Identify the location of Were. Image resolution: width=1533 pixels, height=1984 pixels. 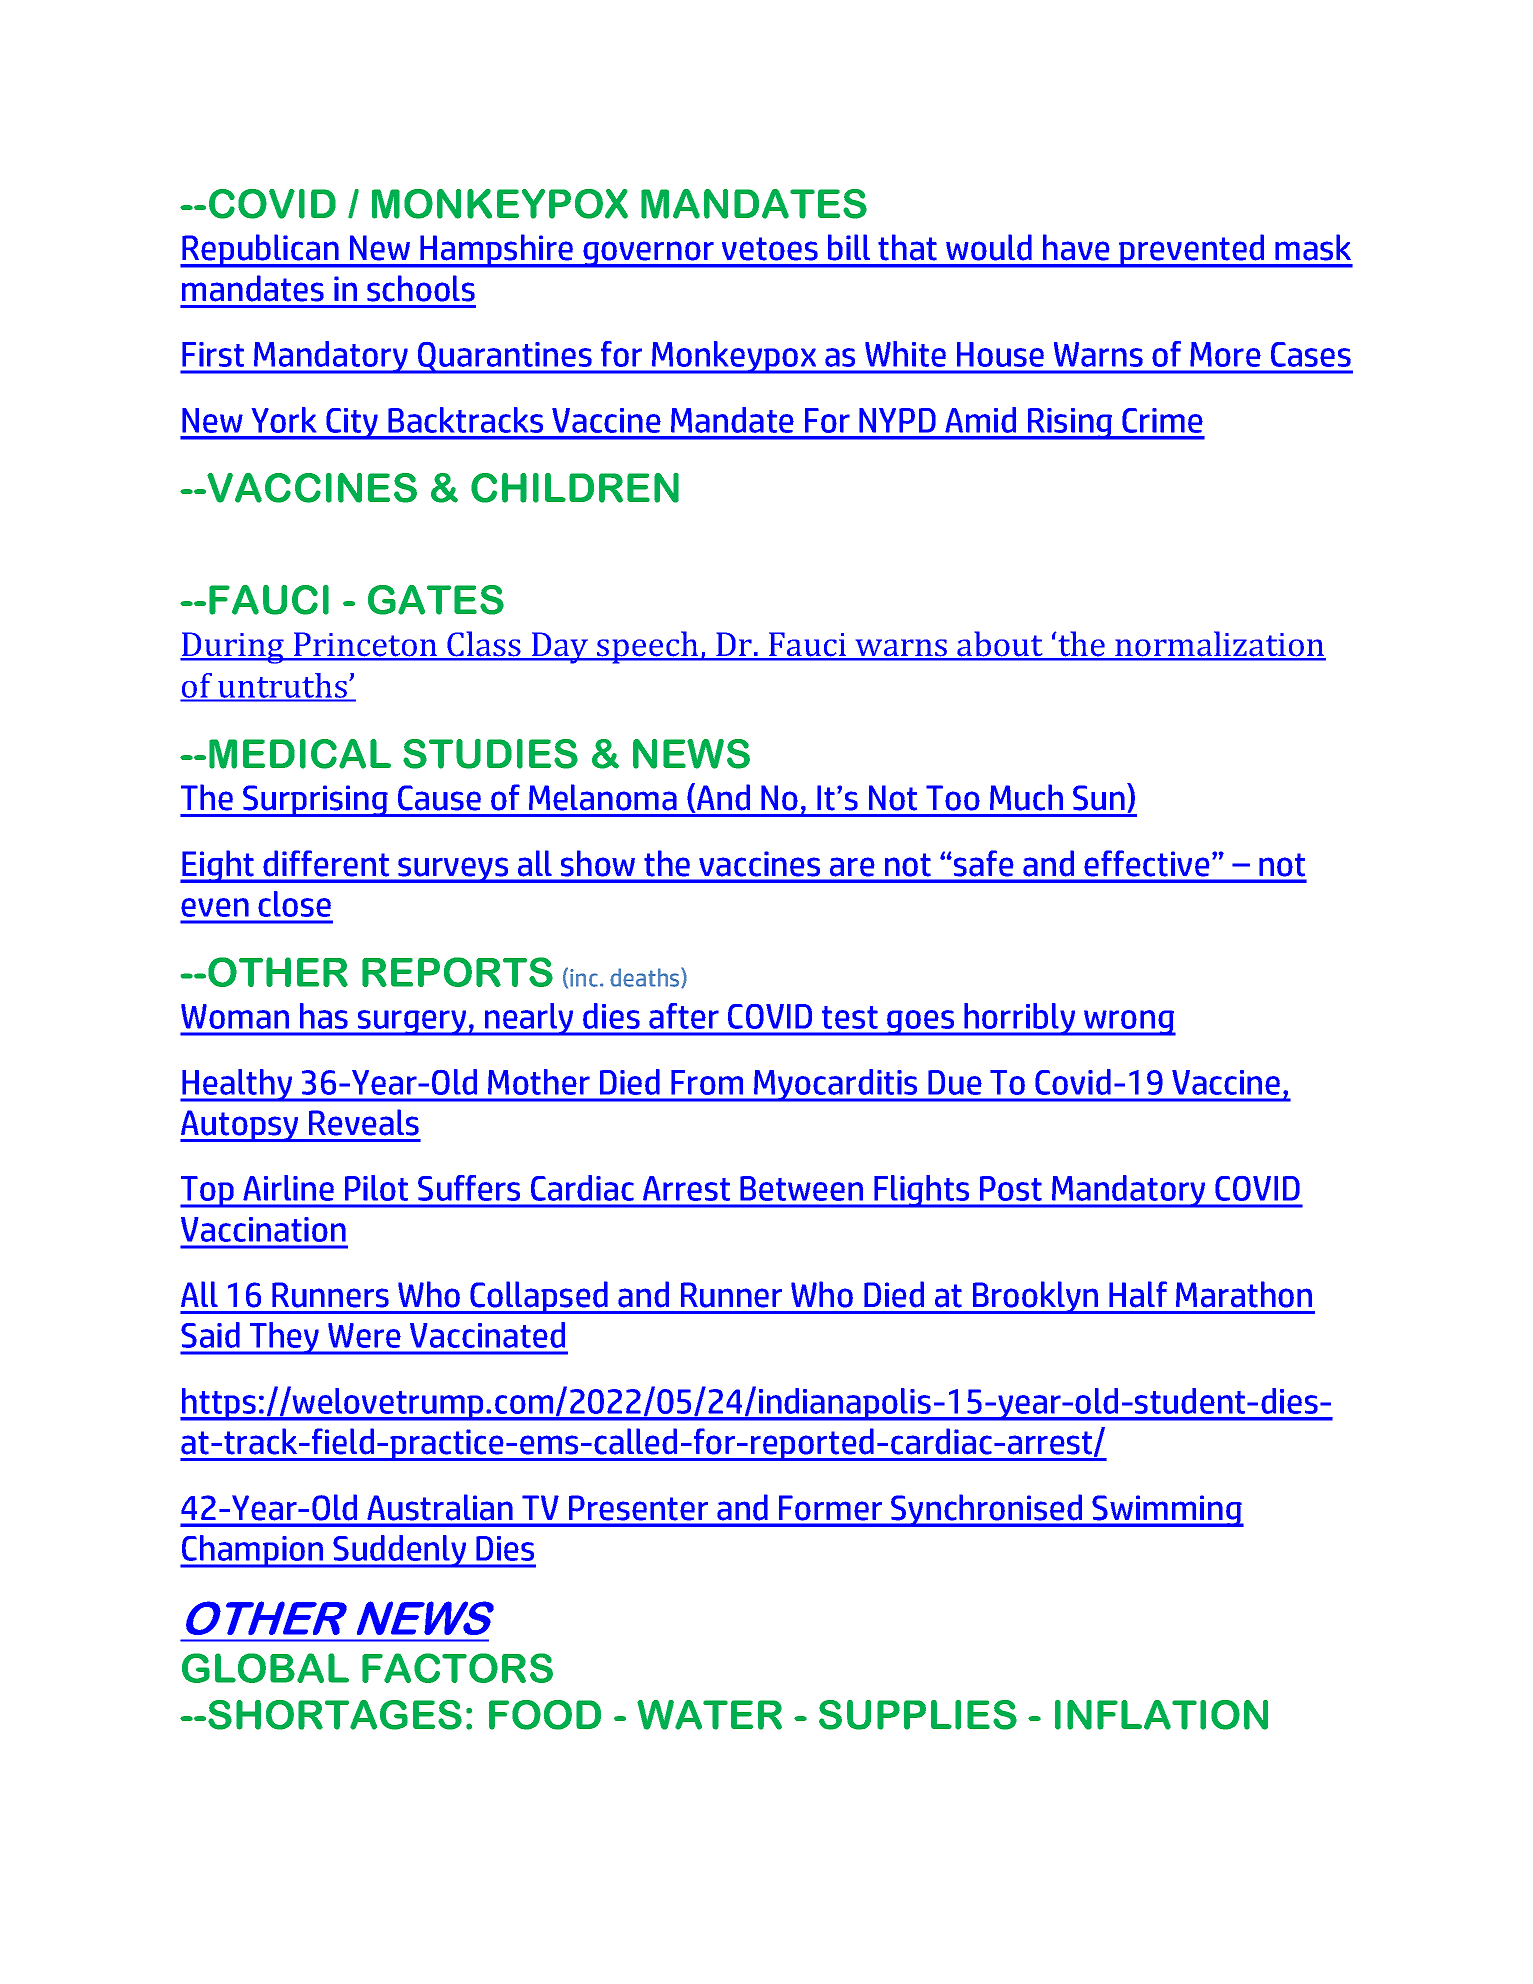
(364, 1335).
